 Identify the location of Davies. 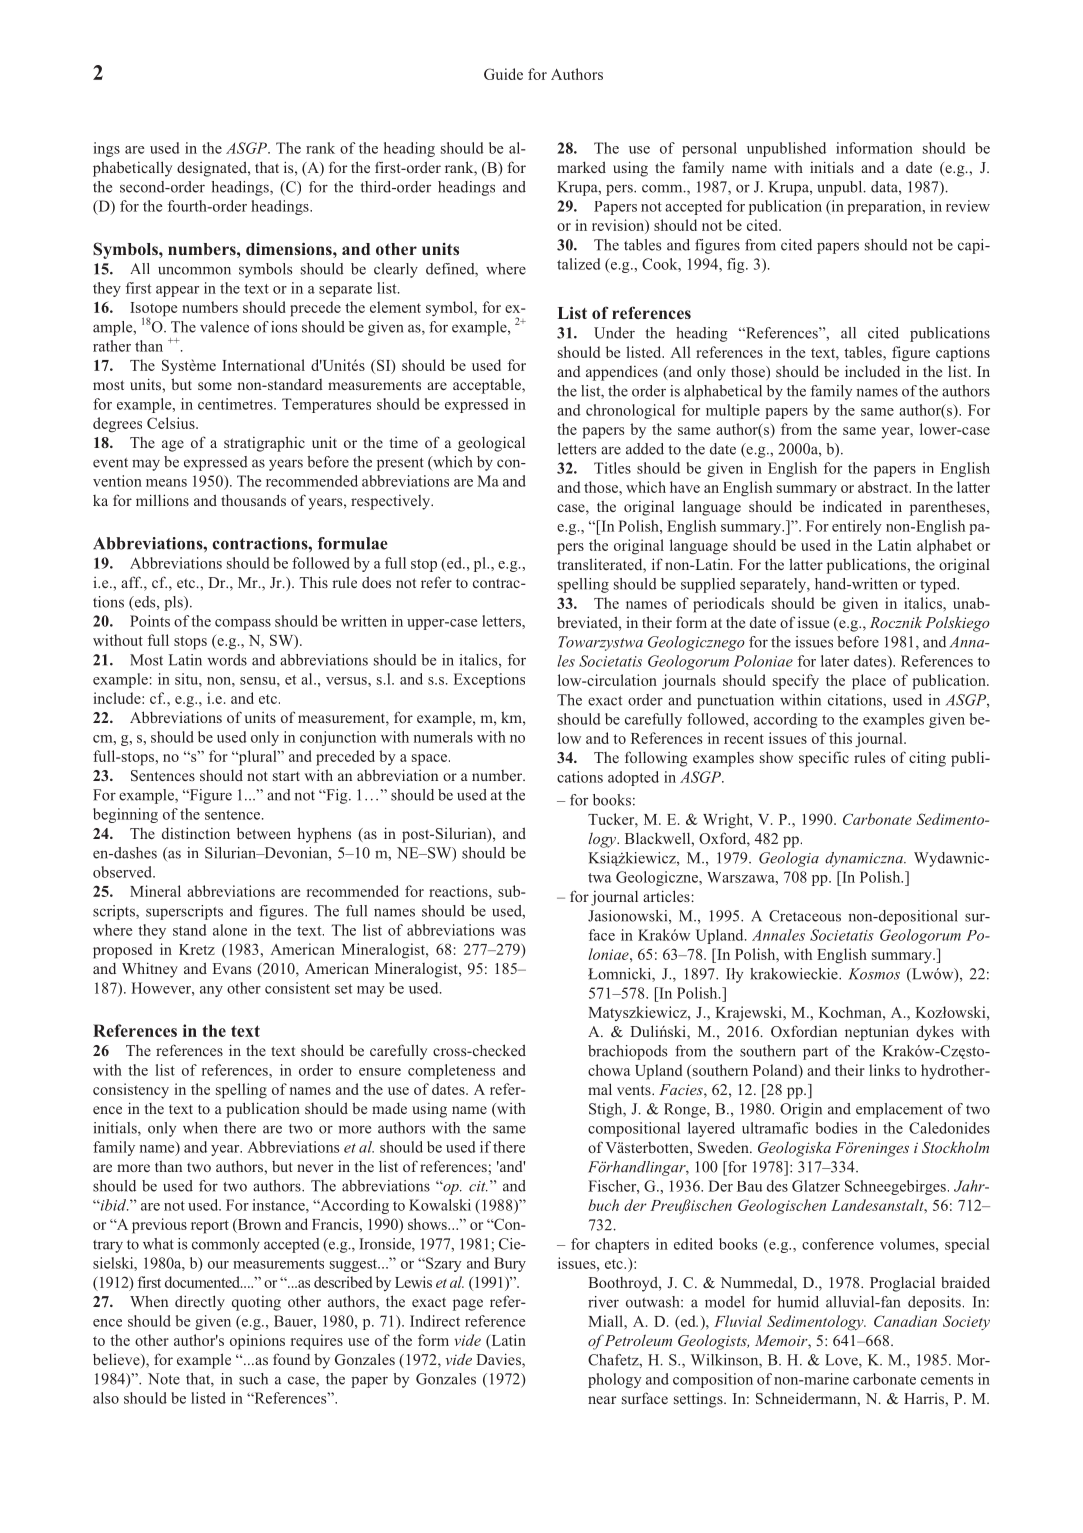
(499, 1360).
